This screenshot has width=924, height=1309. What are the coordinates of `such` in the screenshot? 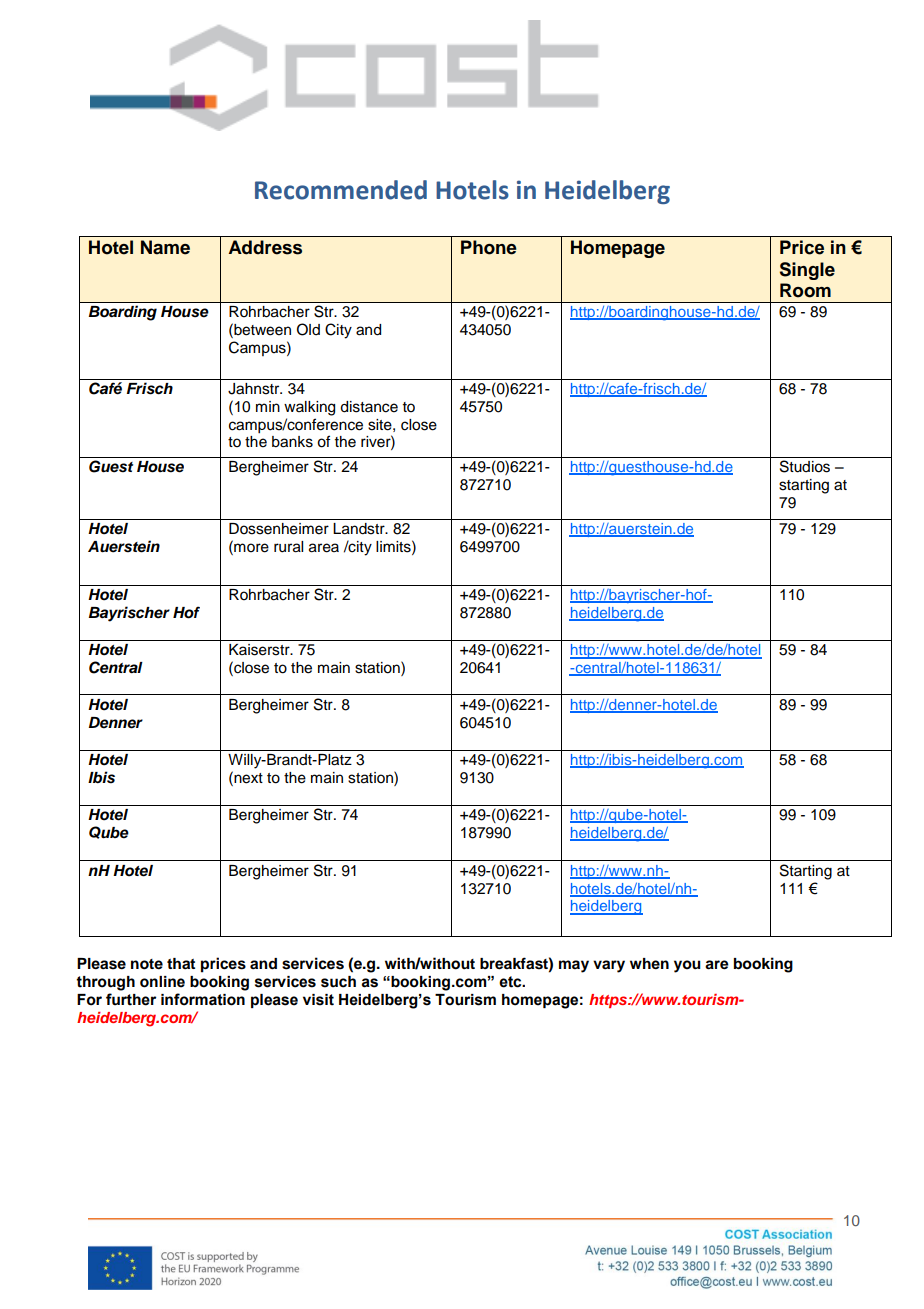 It's located at (338, 982).
